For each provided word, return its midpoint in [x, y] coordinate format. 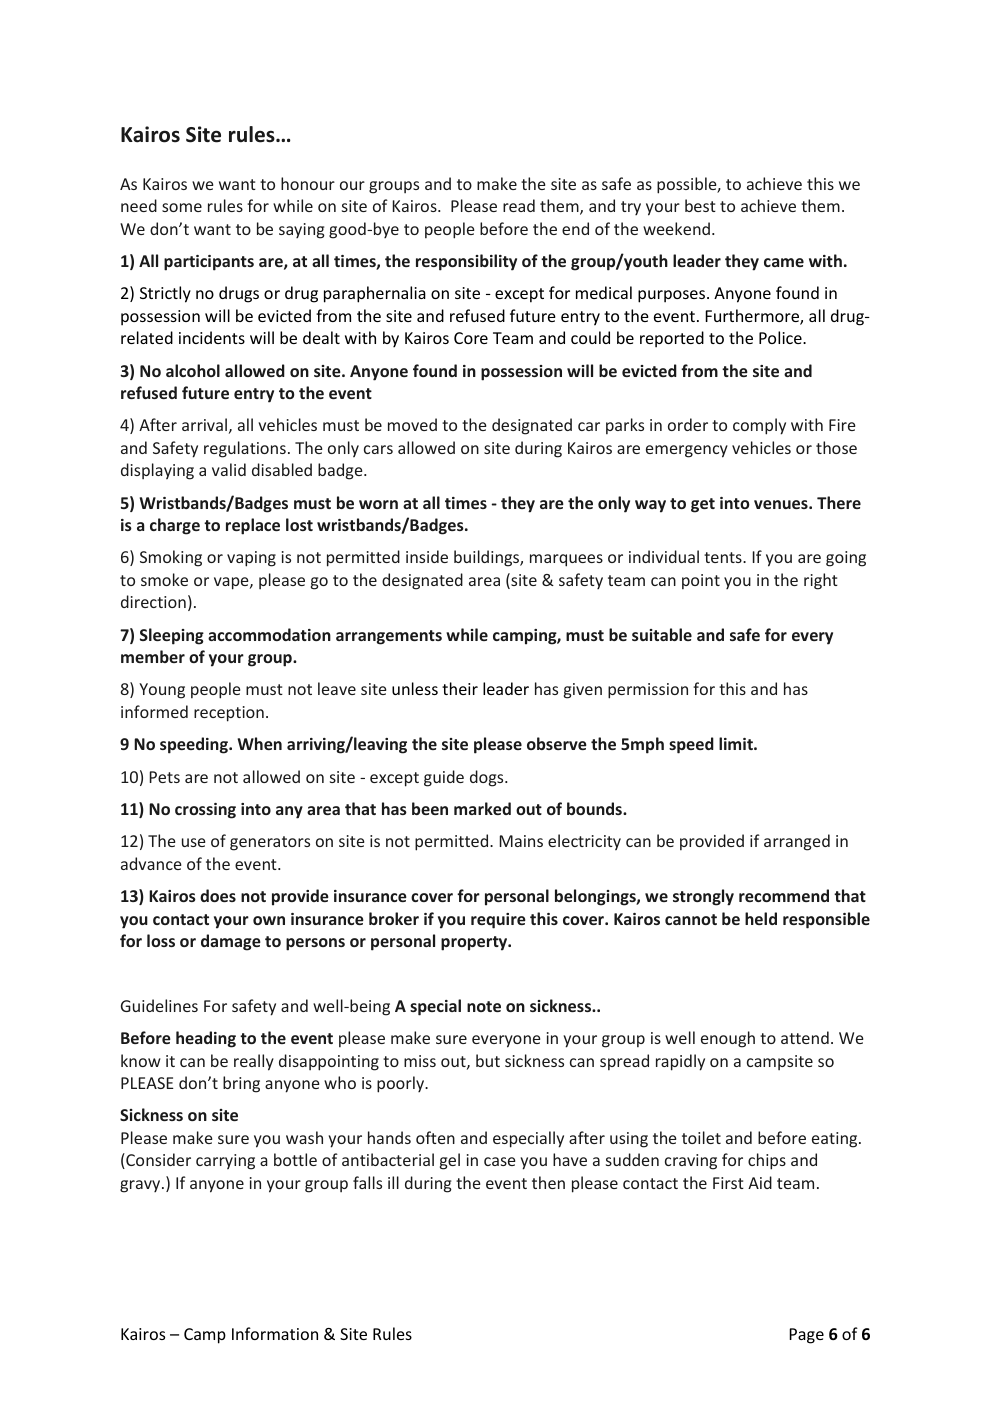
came [784, 262]
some [182, 207]
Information [275, 1333]
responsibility [466, 262]
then [548, 1182]
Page [806, 1336]
